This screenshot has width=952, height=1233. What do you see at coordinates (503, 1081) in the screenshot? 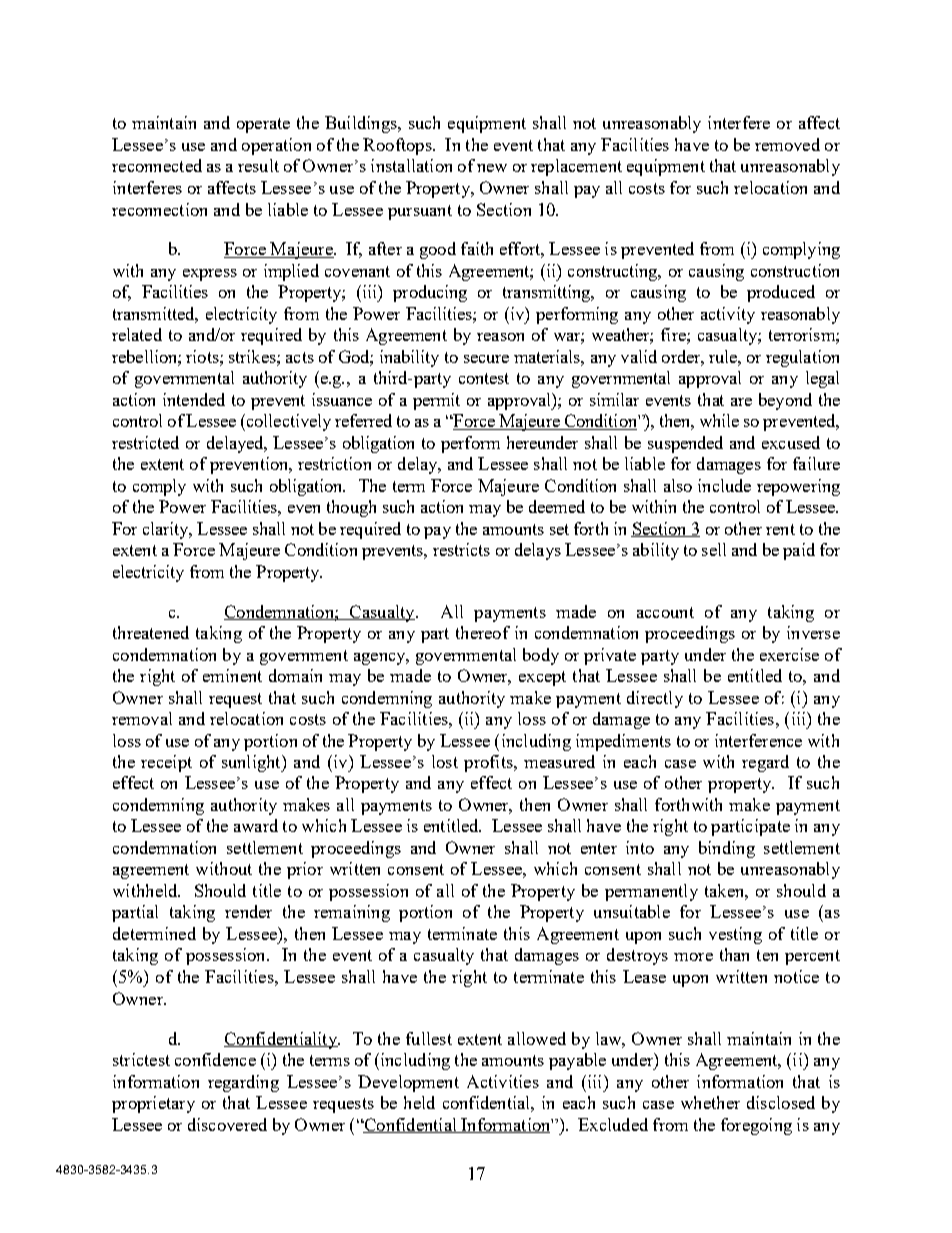
I see `Activities` at bounding box center [503, 1081].
